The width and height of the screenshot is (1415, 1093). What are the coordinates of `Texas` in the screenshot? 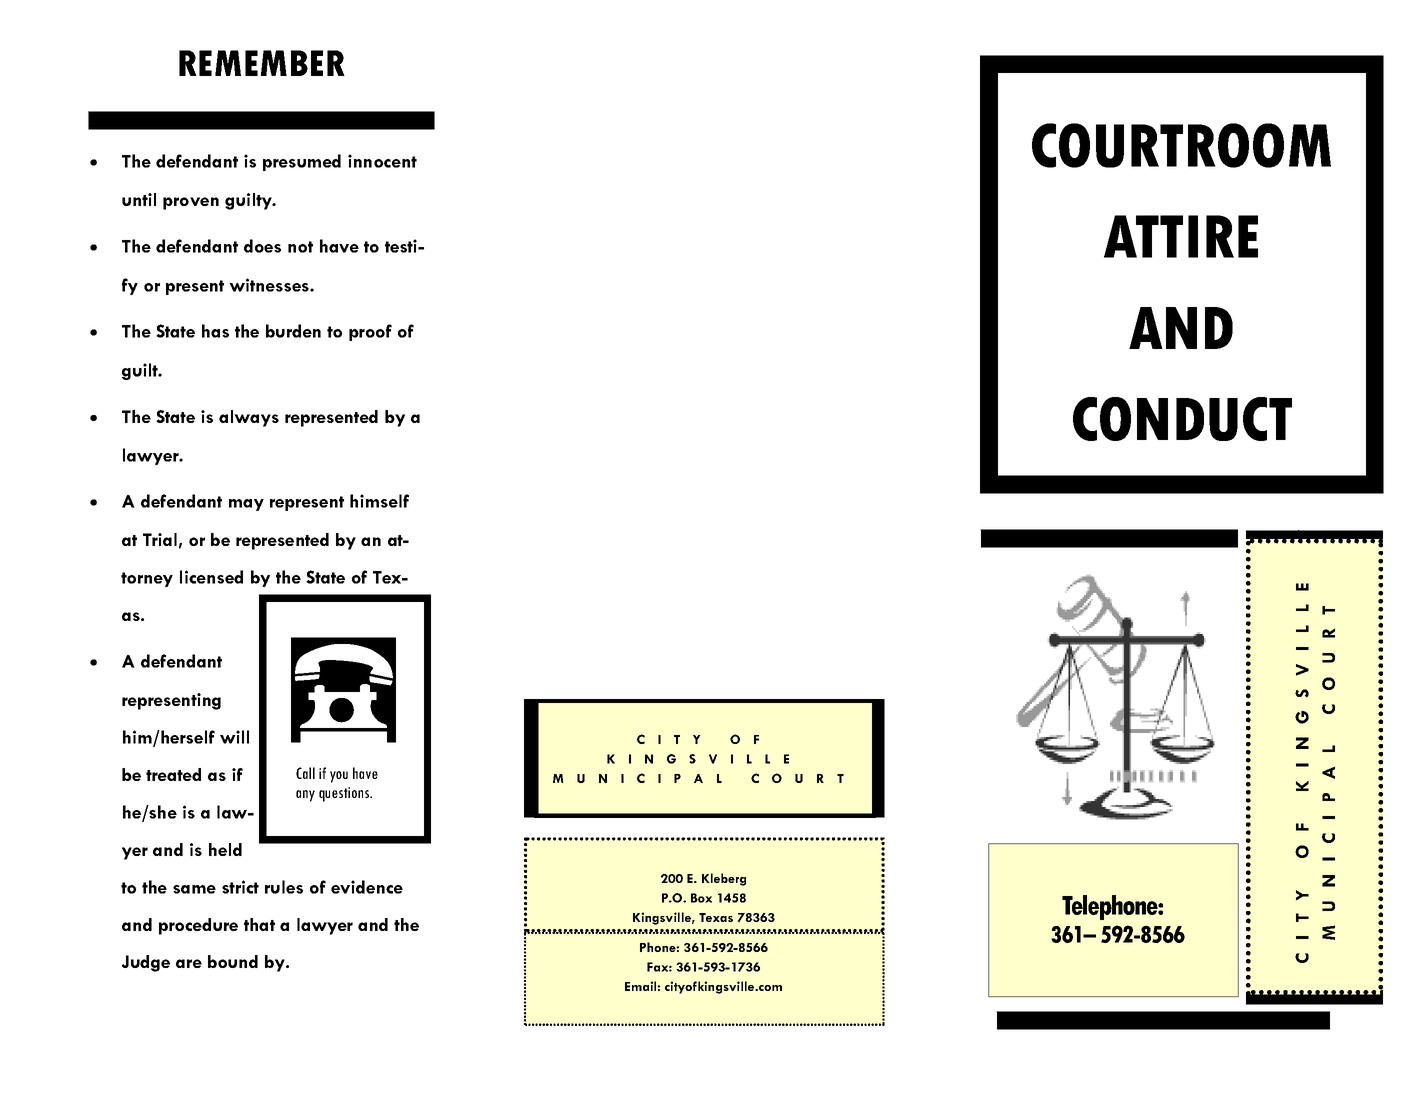 It's located at (716, 917).
